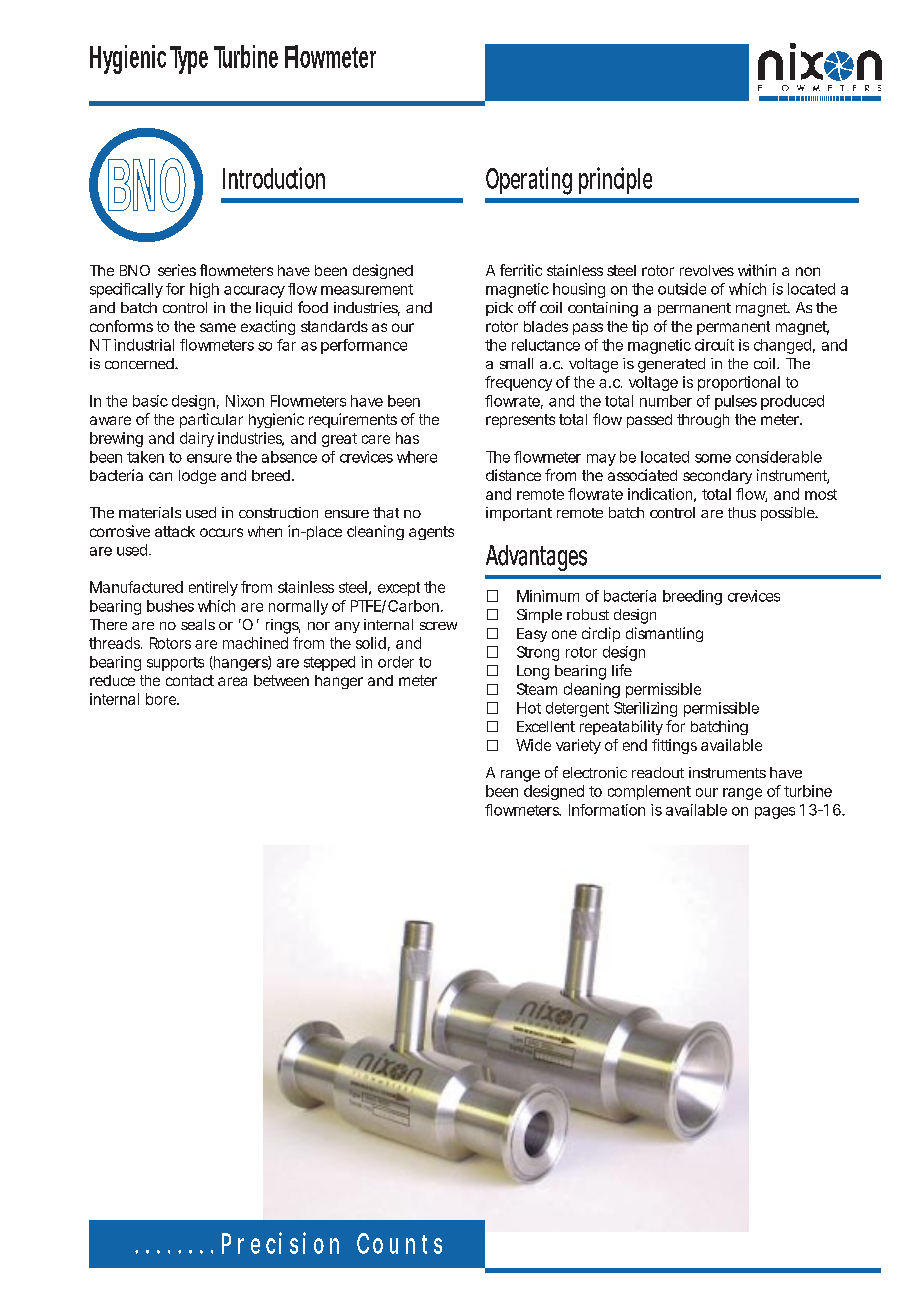 The width and height of the screenshot is (924, 1308). Describe the element at coordinates (707, 270) in the screenshot. I see `revolves` at that location.
